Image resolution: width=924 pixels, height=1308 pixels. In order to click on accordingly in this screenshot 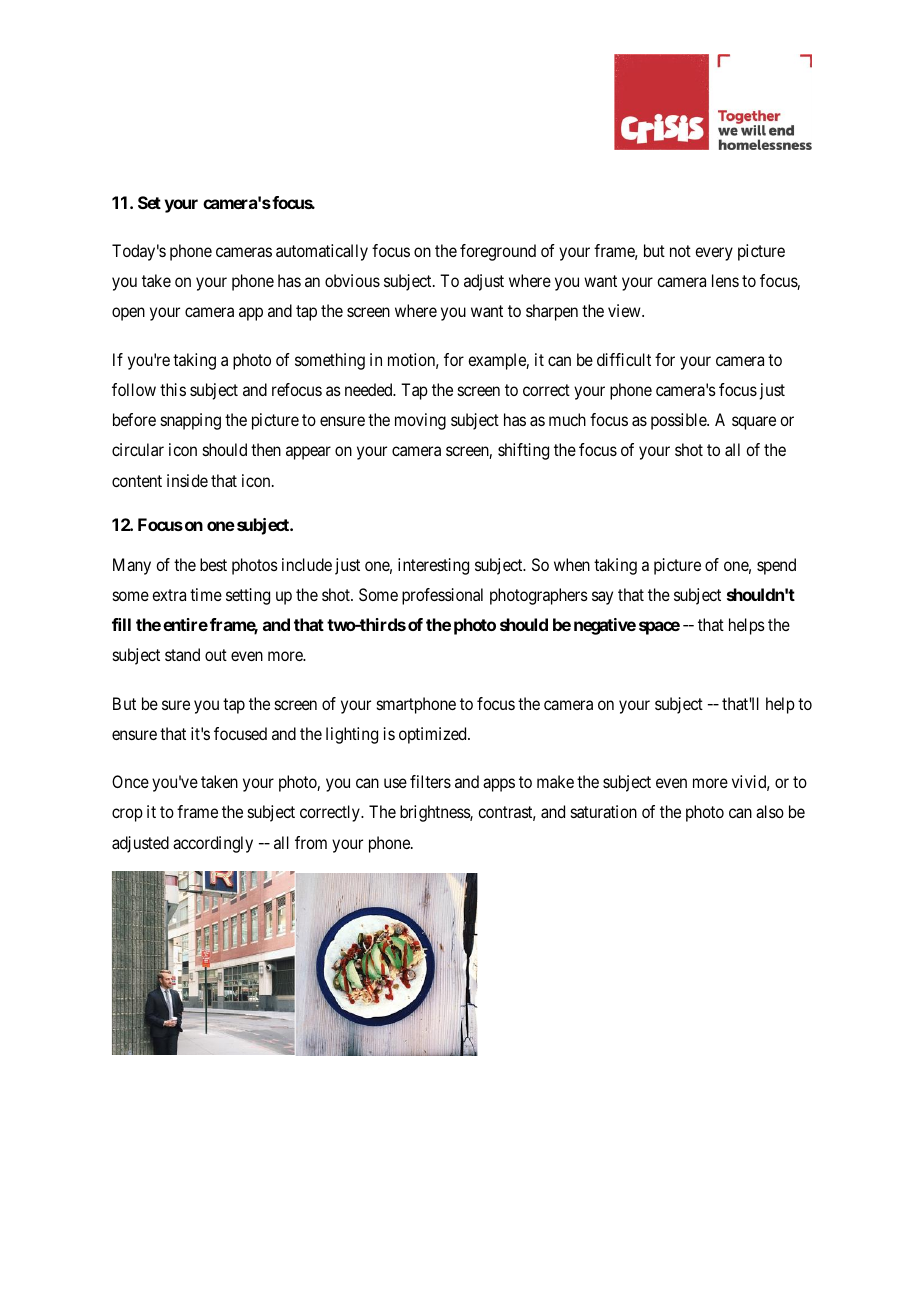, I will do `click(213, 844)`.
